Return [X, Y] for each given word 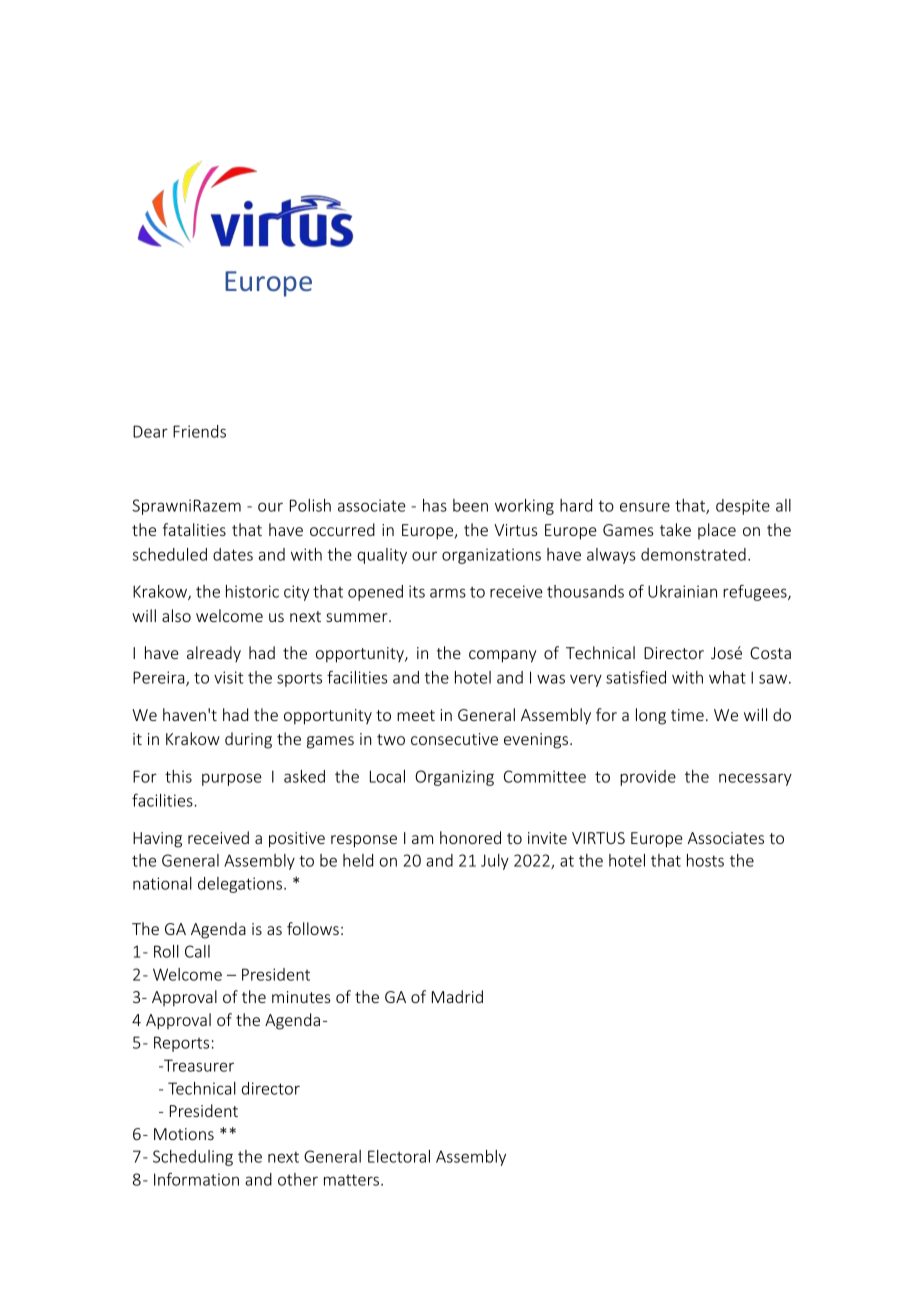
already [214, 654]
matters [353, 1180]
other [298, 1179]
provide [648, 778]
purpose [232, 779]
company [502, 656]
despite [743, 507]
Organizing [454, 778]
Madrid [457, 996]
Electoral [399, 1156]
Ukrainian [682, 591]
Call [197, 951]
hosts [705, 860]
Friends [199, 431]
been [470, 505]
